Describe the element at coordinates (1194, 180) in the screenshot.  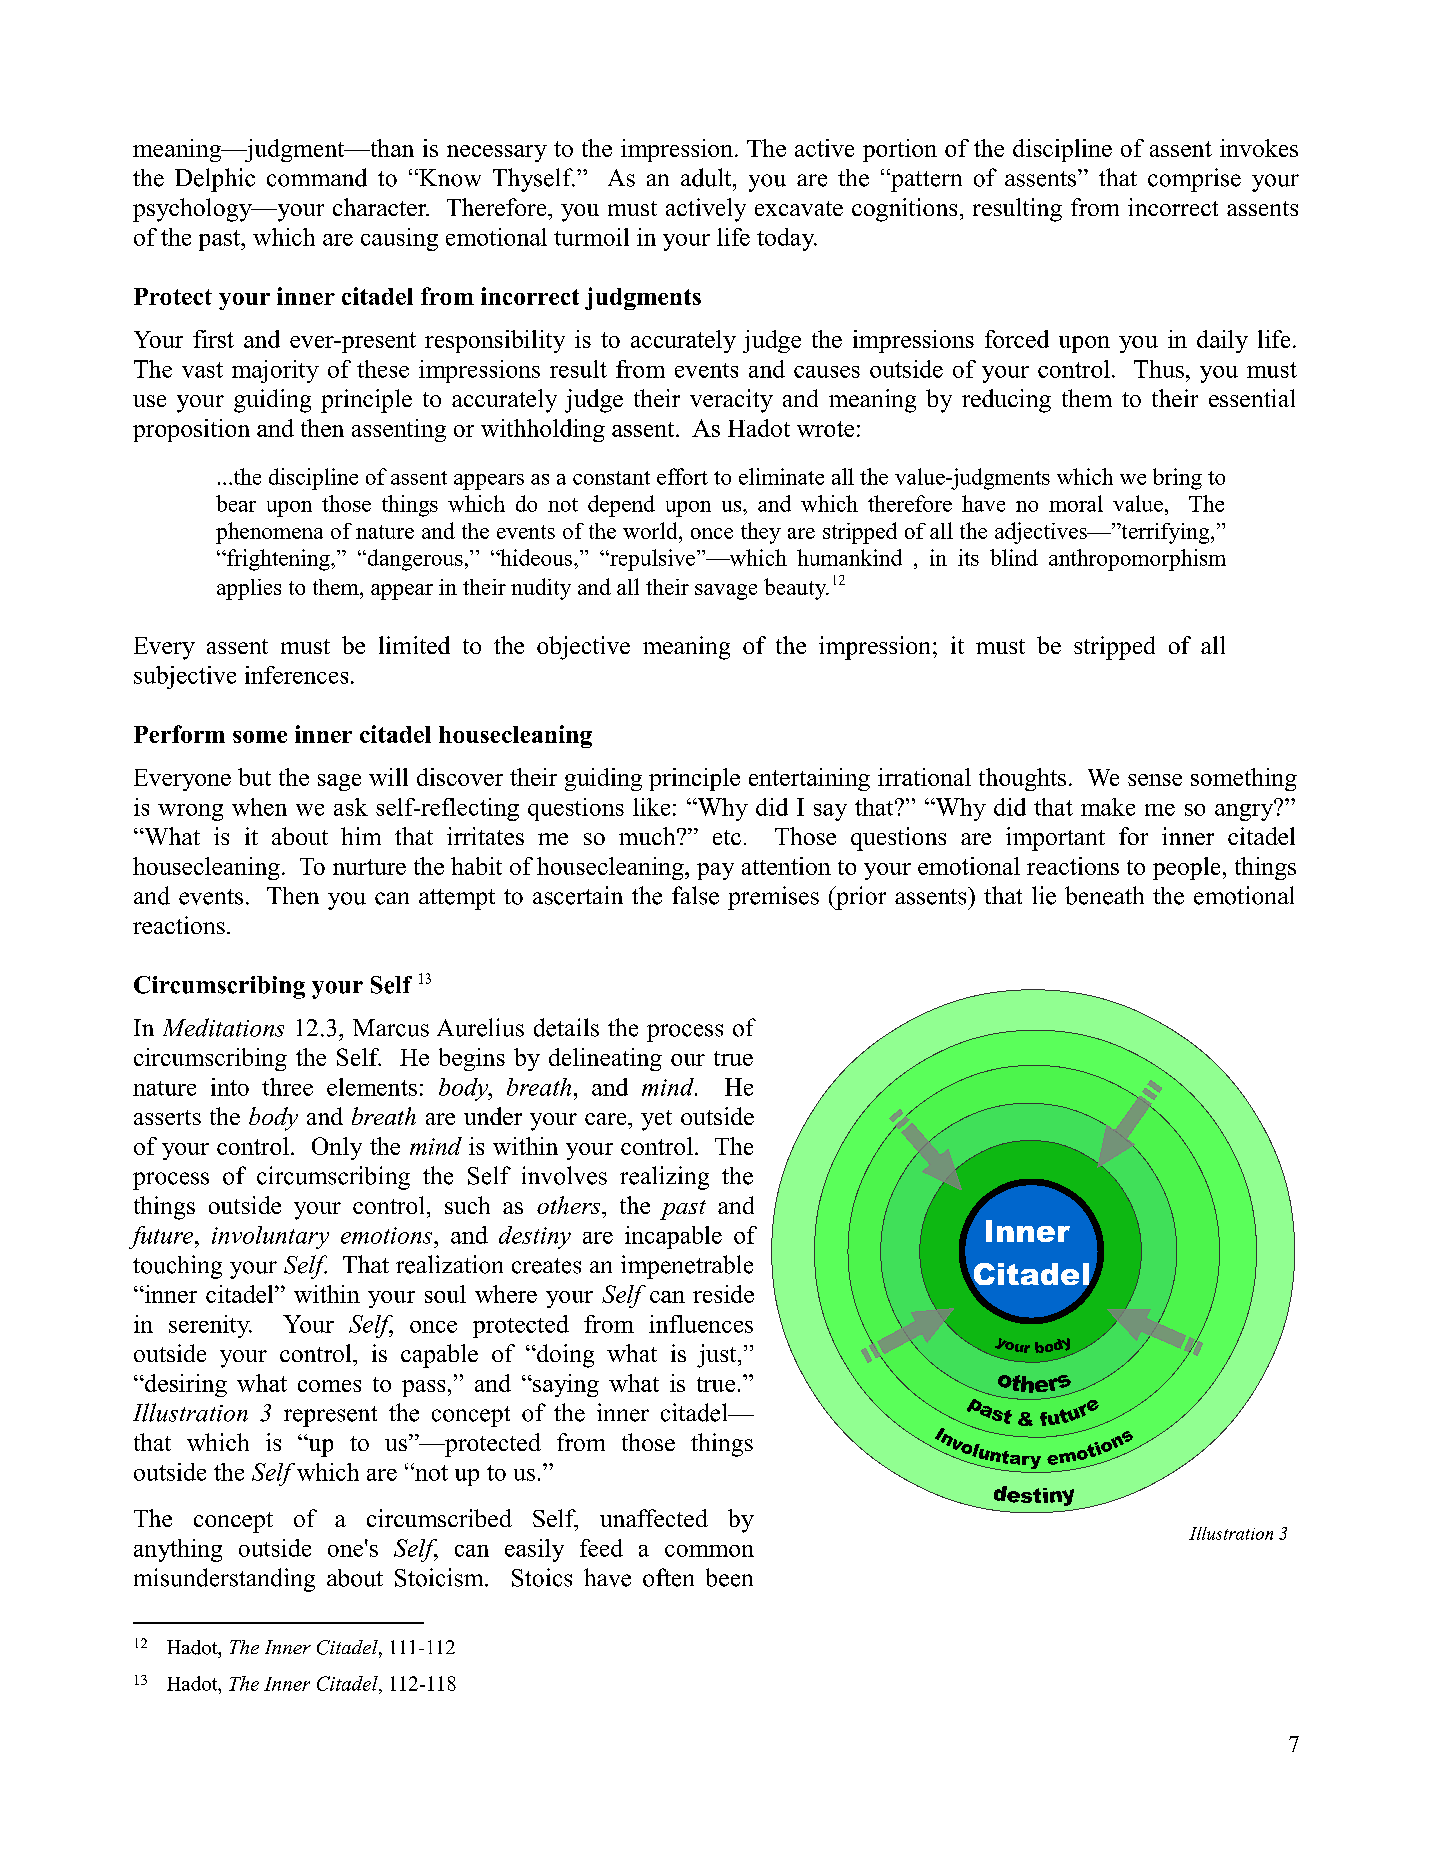
I see `comprise` at that location.
